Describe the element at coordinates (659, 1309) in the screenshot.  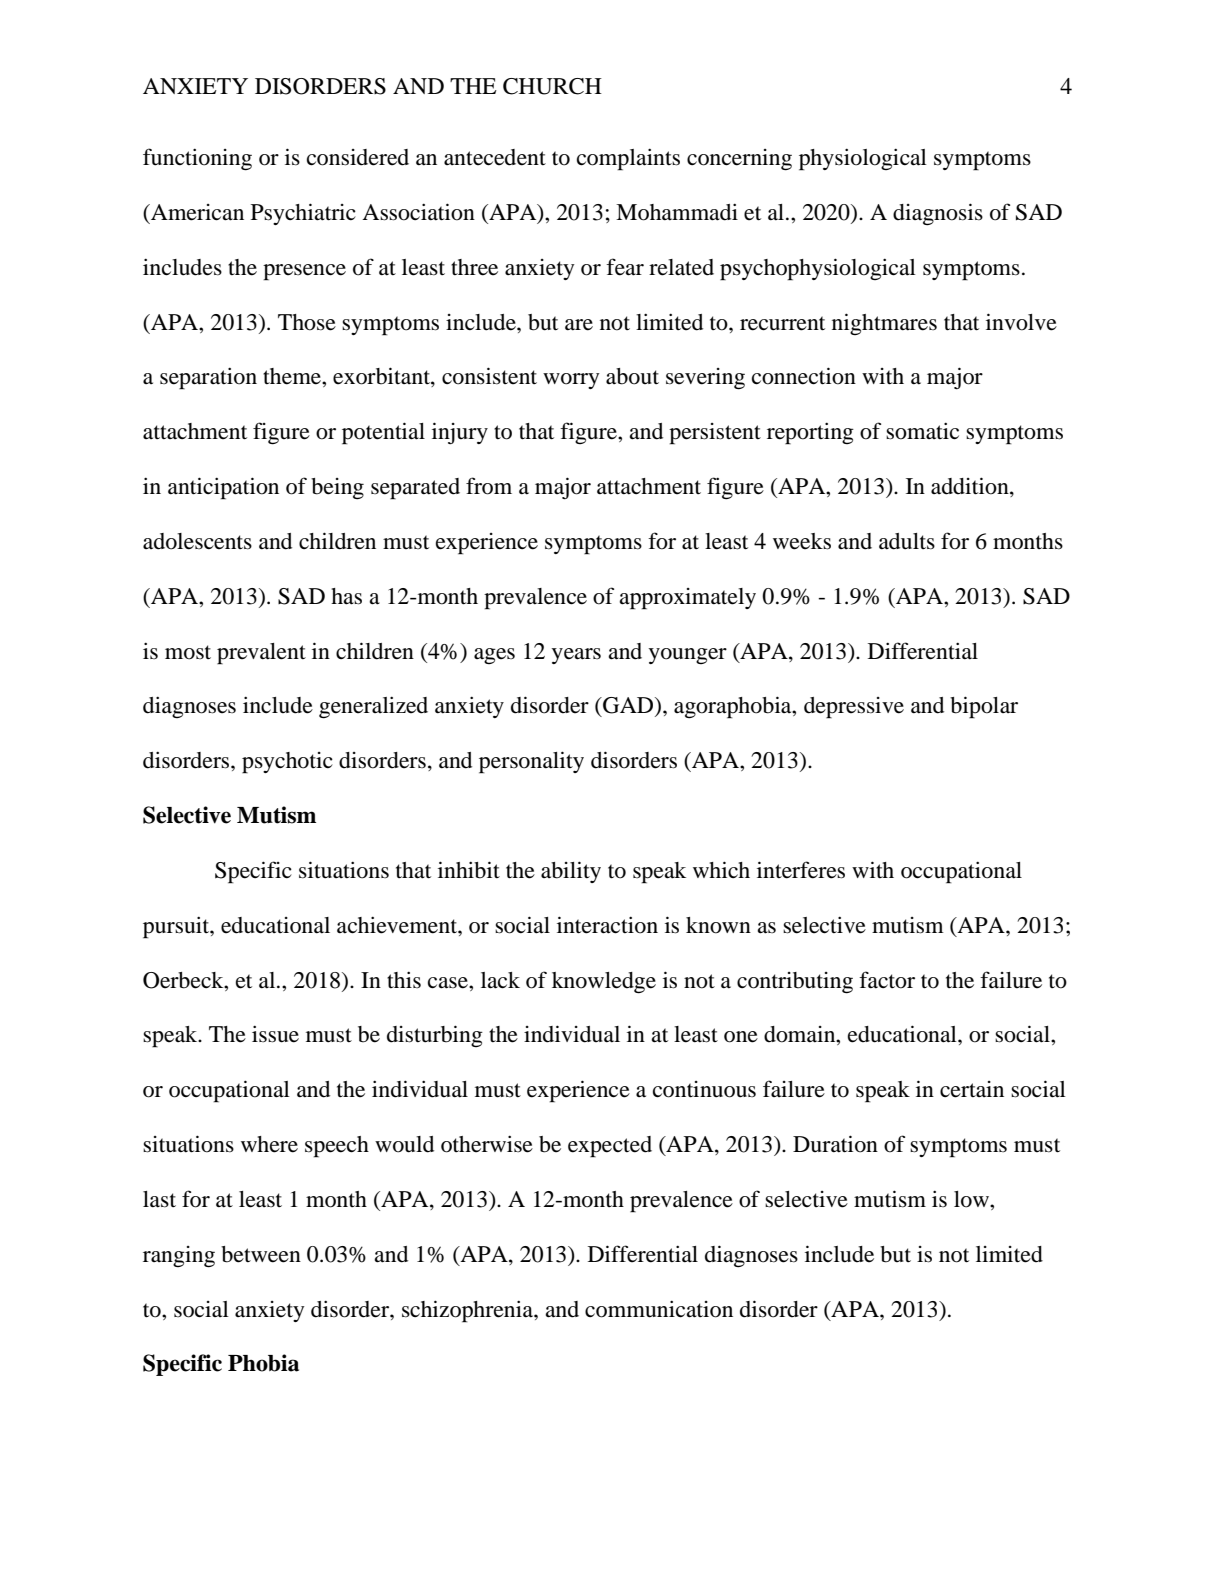
I see `communication` at that location.
